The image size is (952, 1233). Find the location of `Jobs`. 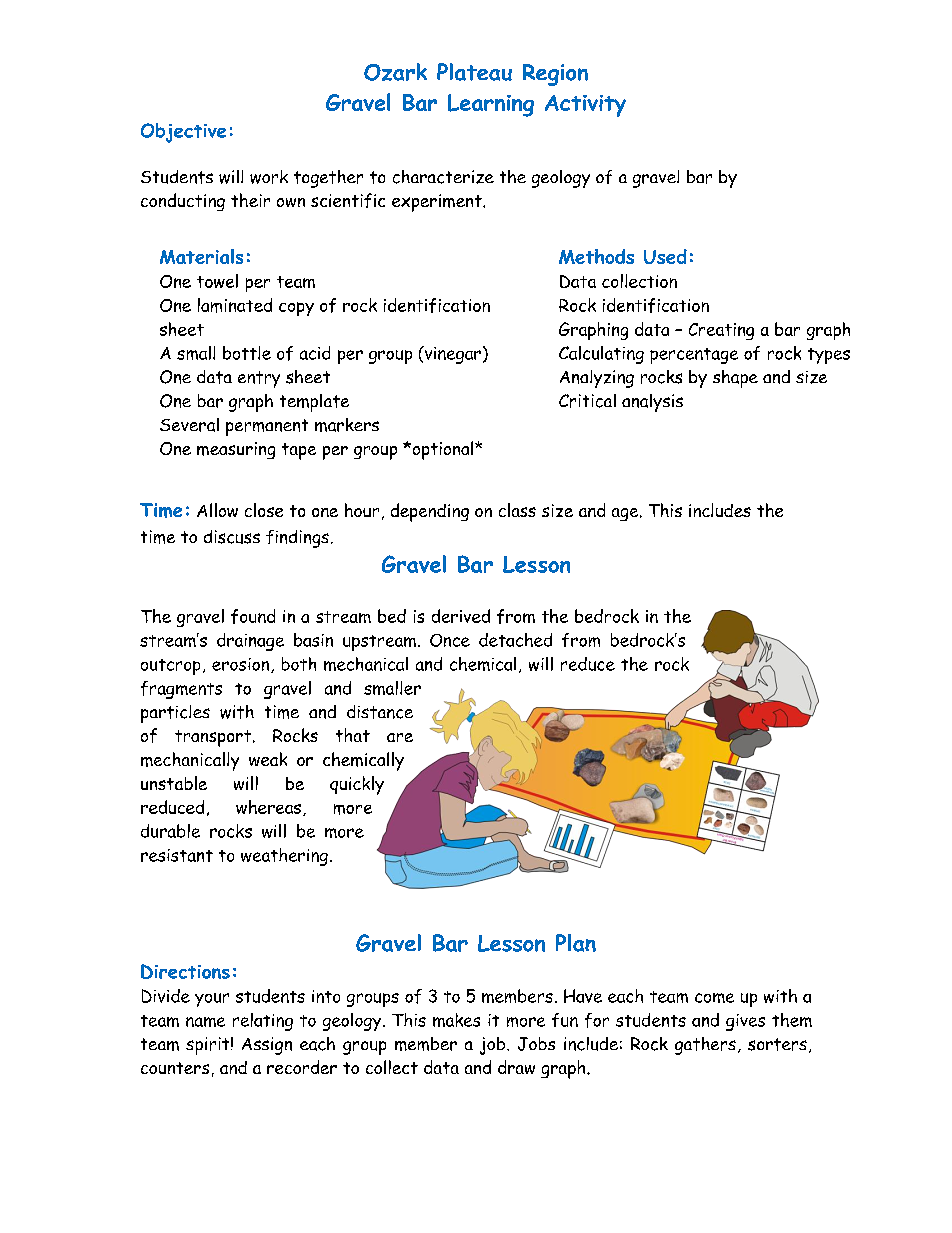

Jobs is located at coordinates (536, 1044).
